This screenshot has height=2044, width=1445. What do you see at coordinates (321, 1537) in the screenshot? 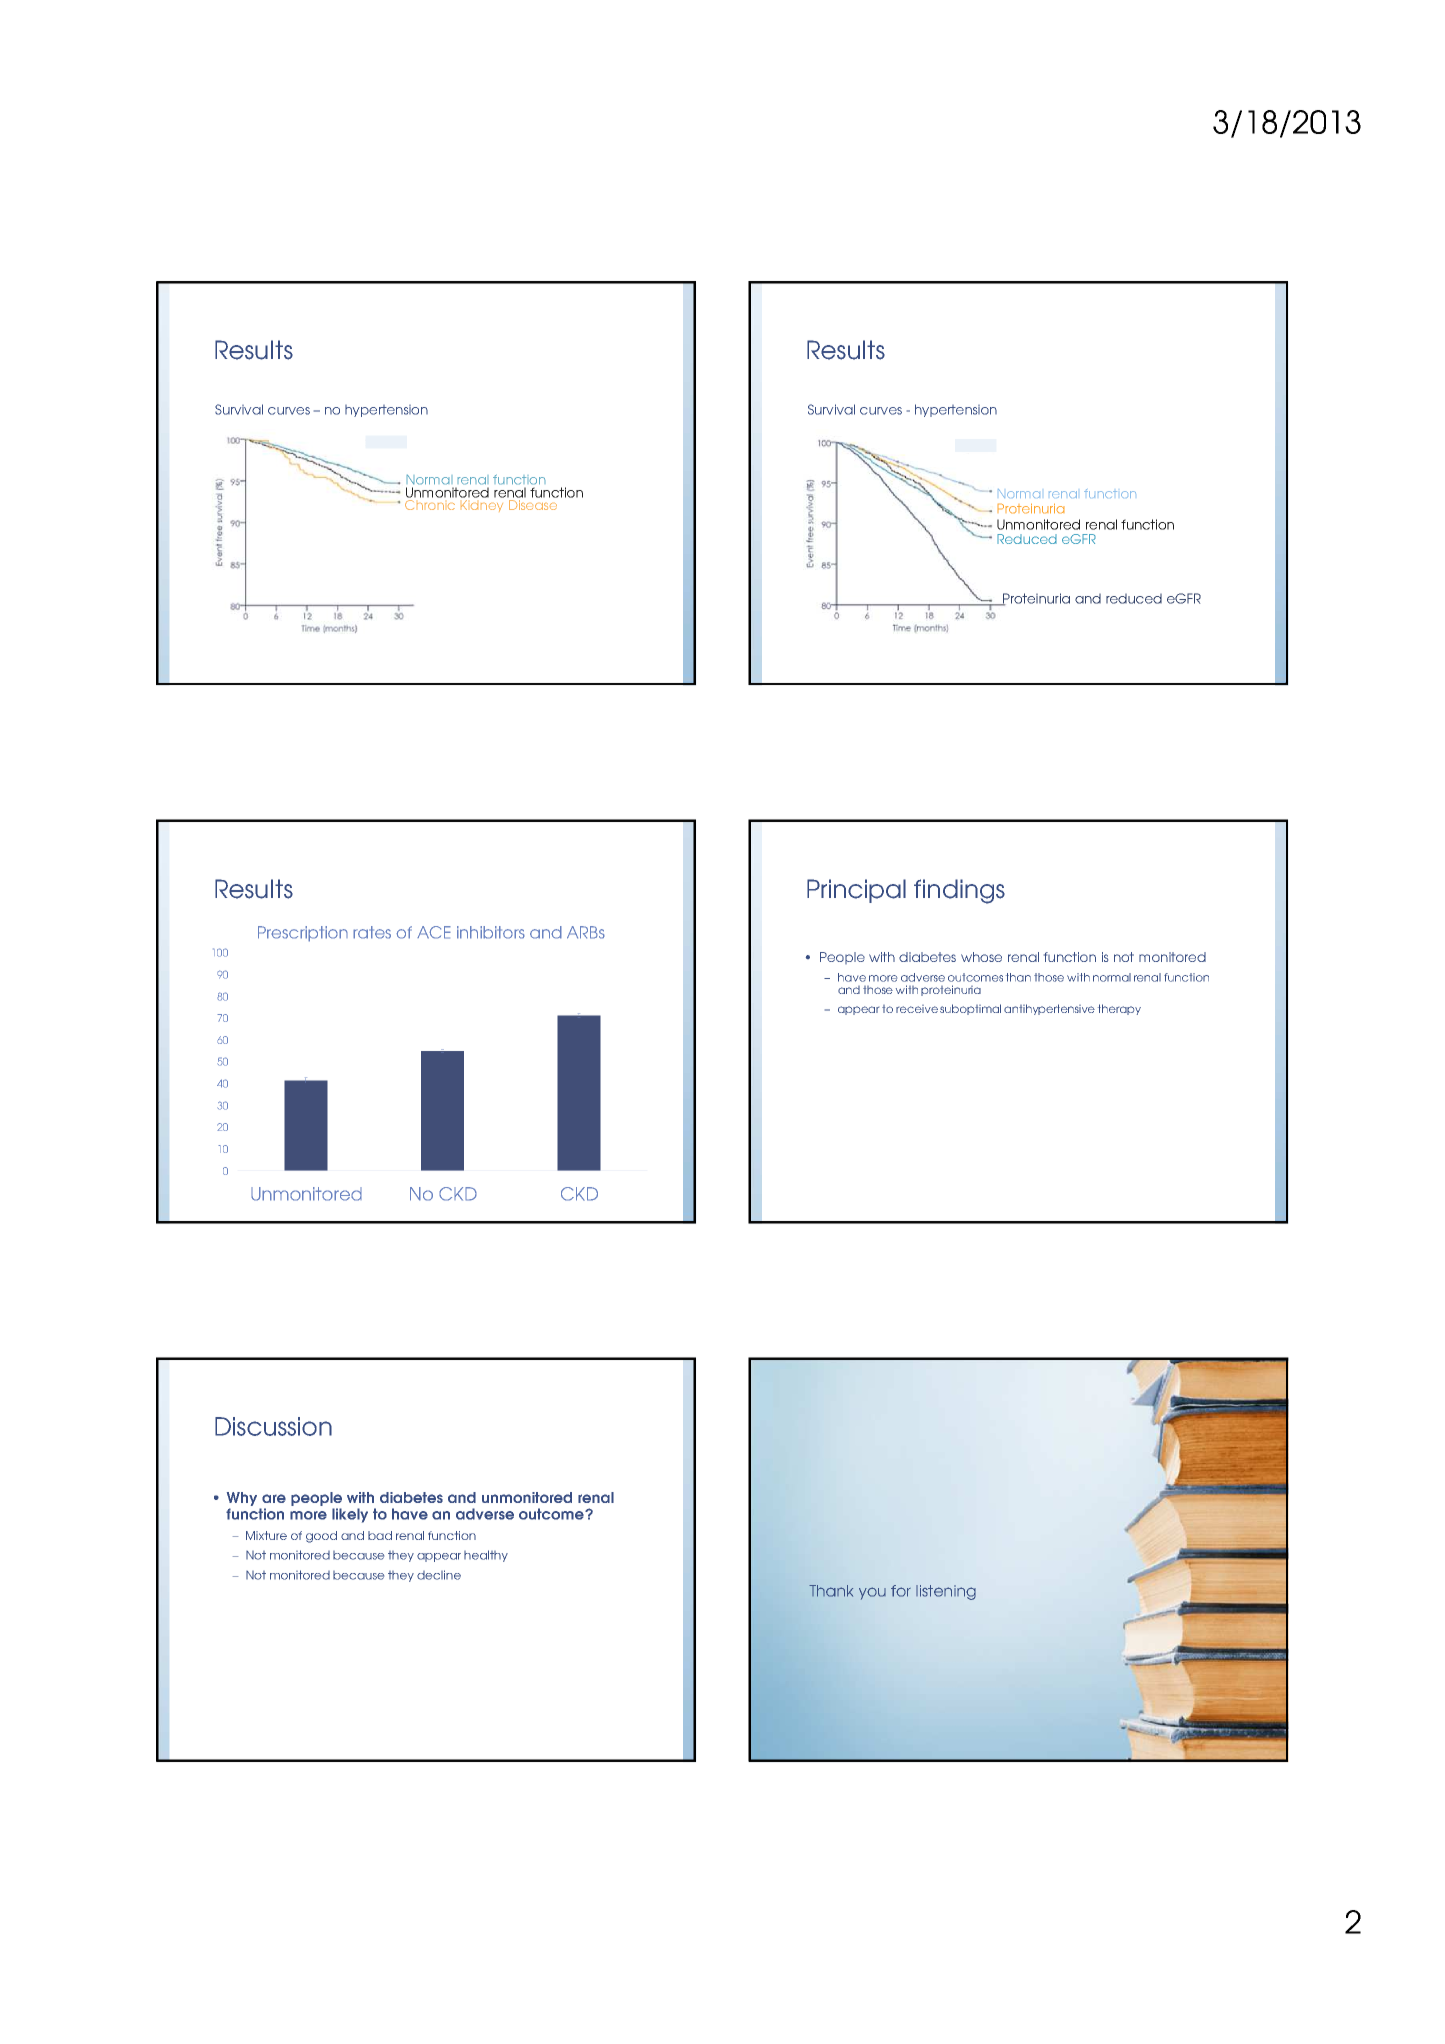
I see `good` at bounding box center [321, 1537].
